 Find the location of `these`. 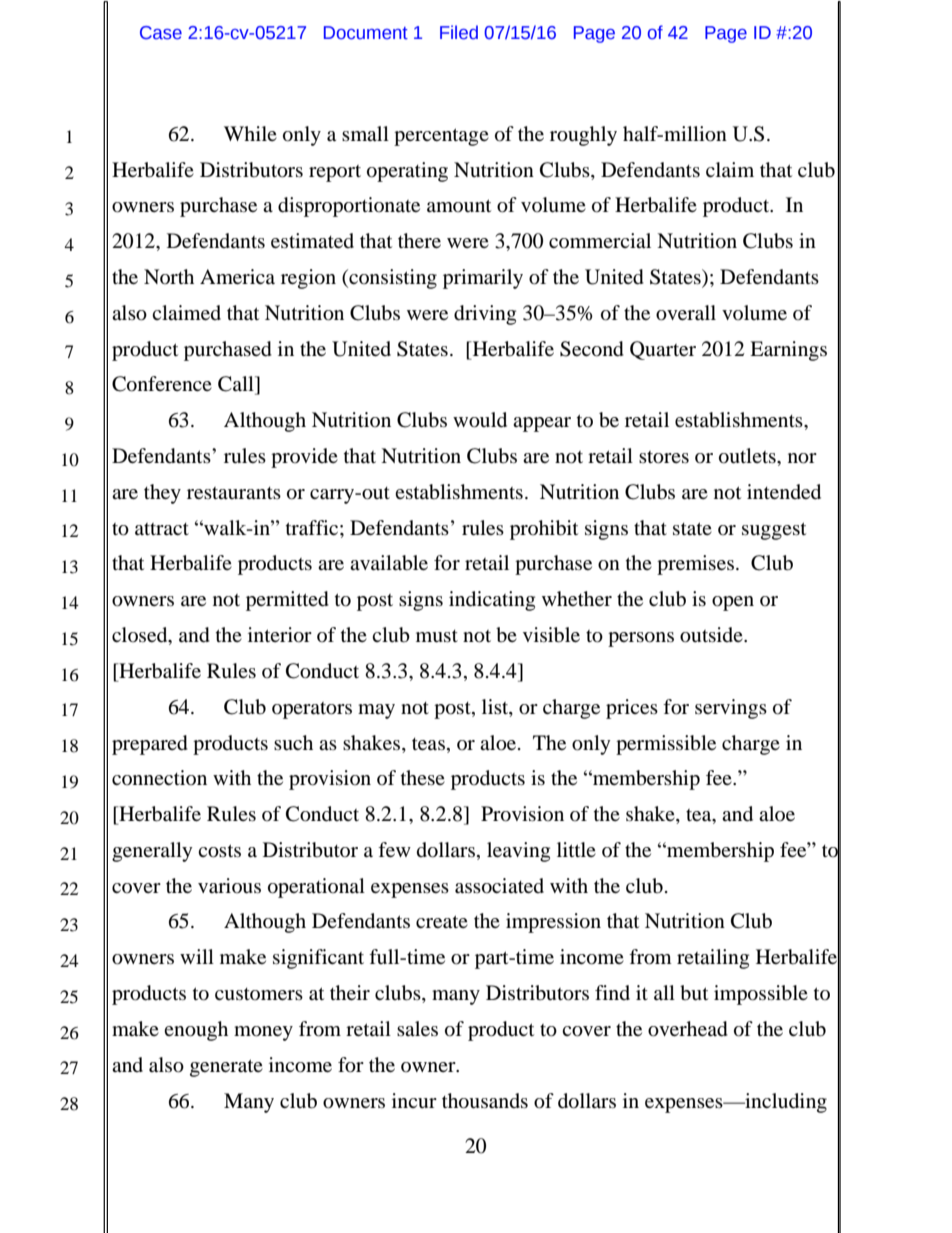

these is located at coordinates (423, 777).
